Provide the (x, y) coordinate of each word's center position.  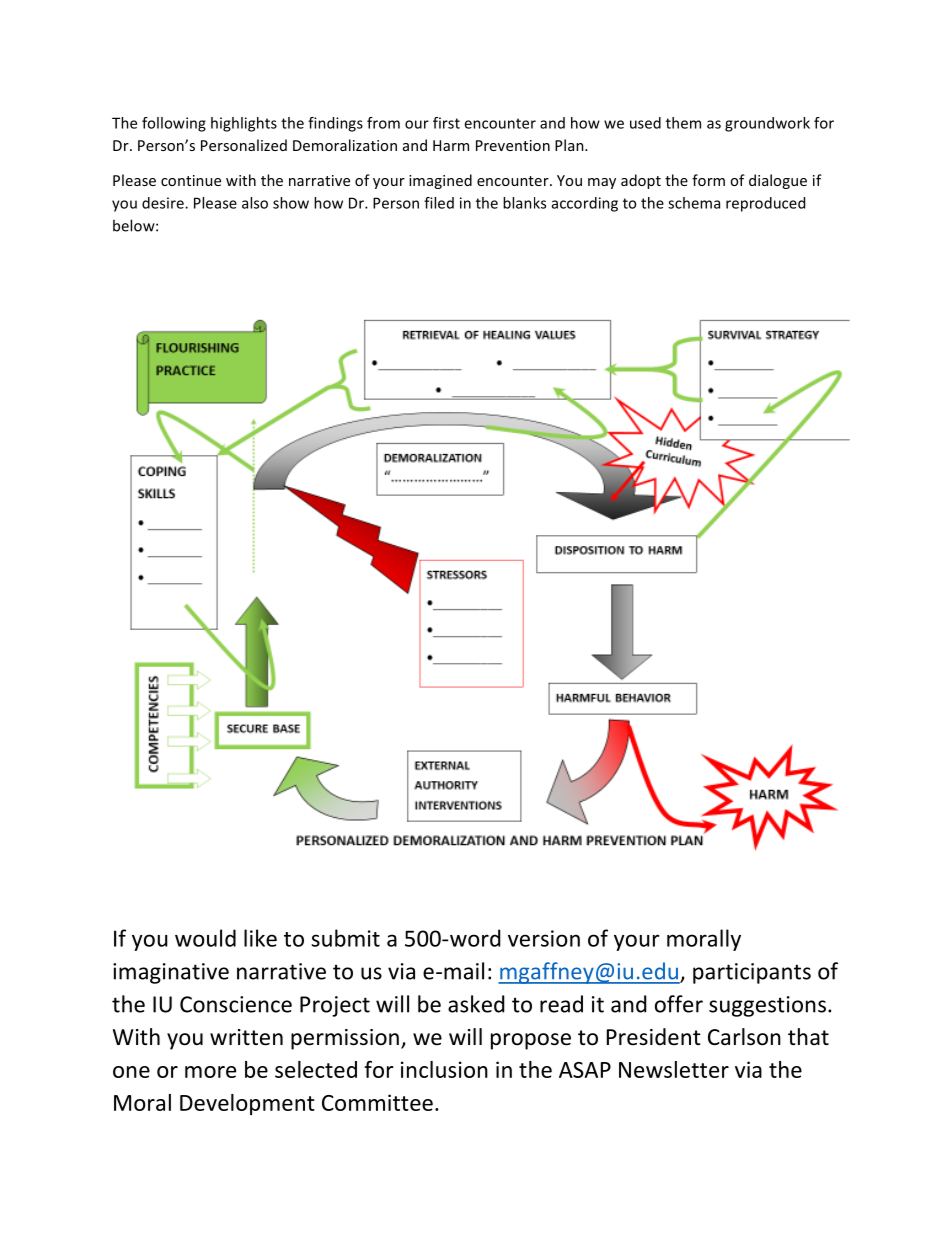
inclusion (444, 1069)
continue (191, 180)
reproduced (765, 204)
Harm (451, 145)
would (205, 938)
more (210, 1072)
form (708, 180)
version (544, 938)
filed (439, 203)
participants (752, 973)
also (255, 203)
